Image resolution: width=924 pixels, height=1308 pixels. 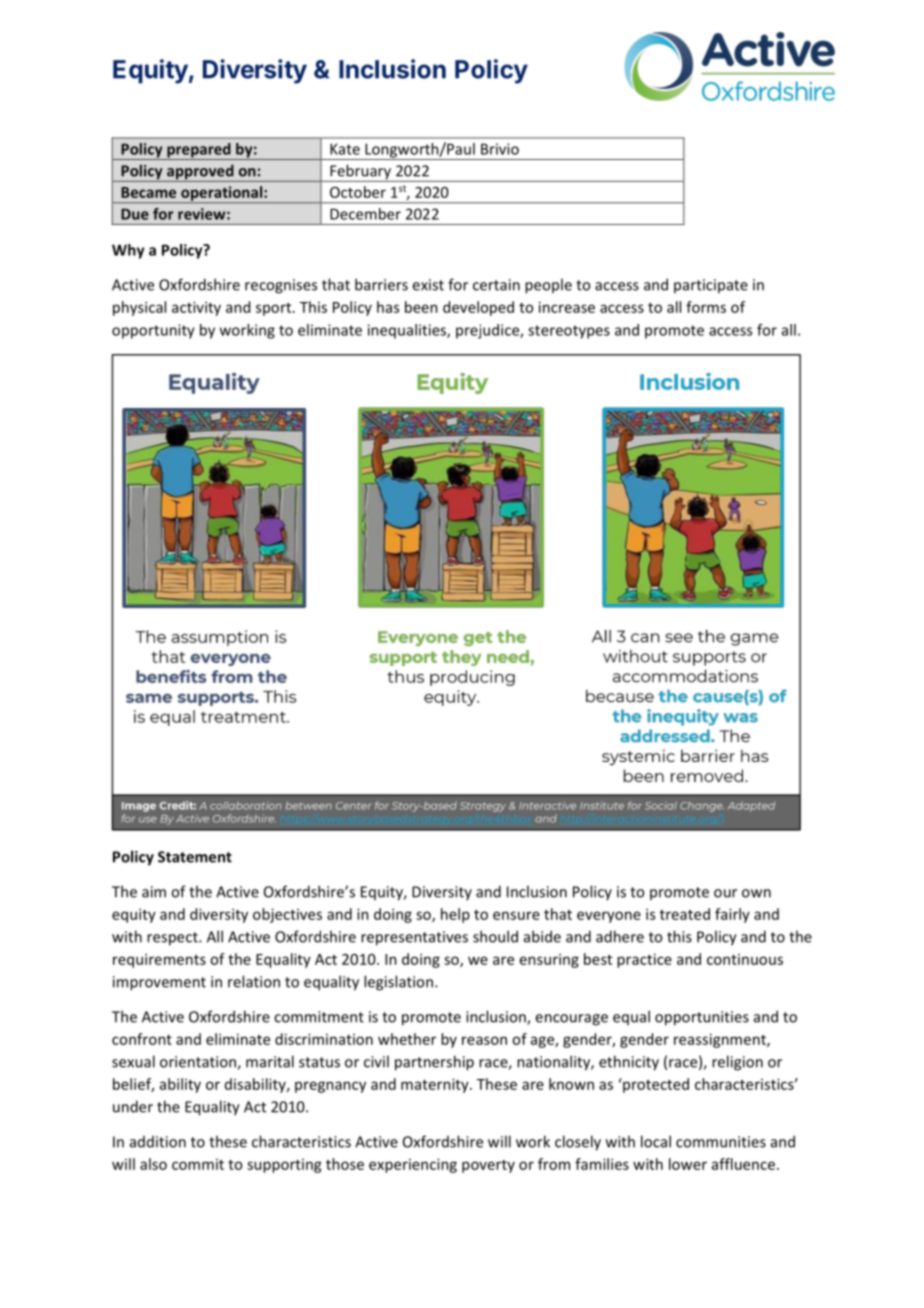 I want to click on opportunity, so click(x=153, y=331).
